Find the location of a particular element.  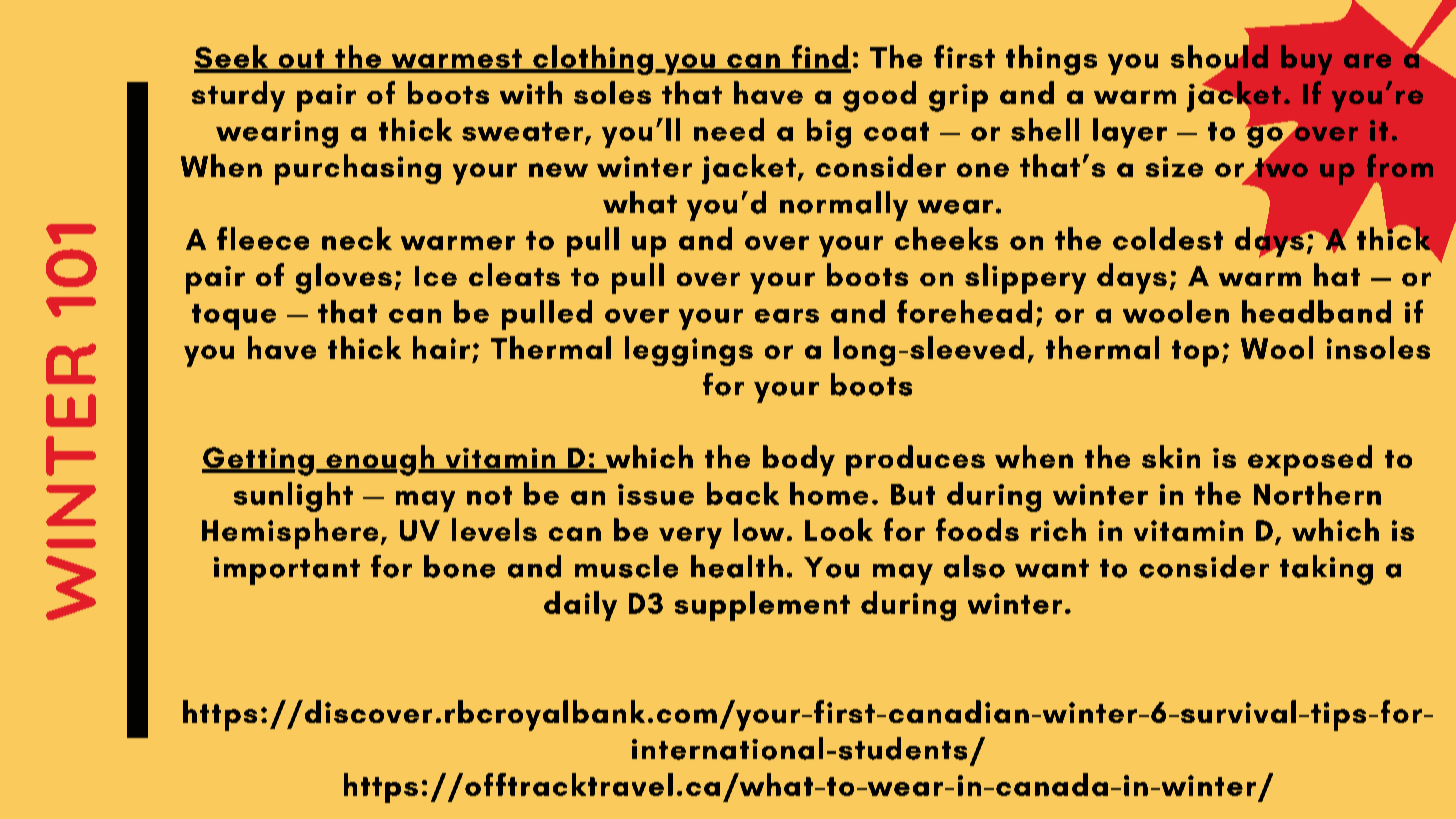

neck is located at coordinates (357, 238).
